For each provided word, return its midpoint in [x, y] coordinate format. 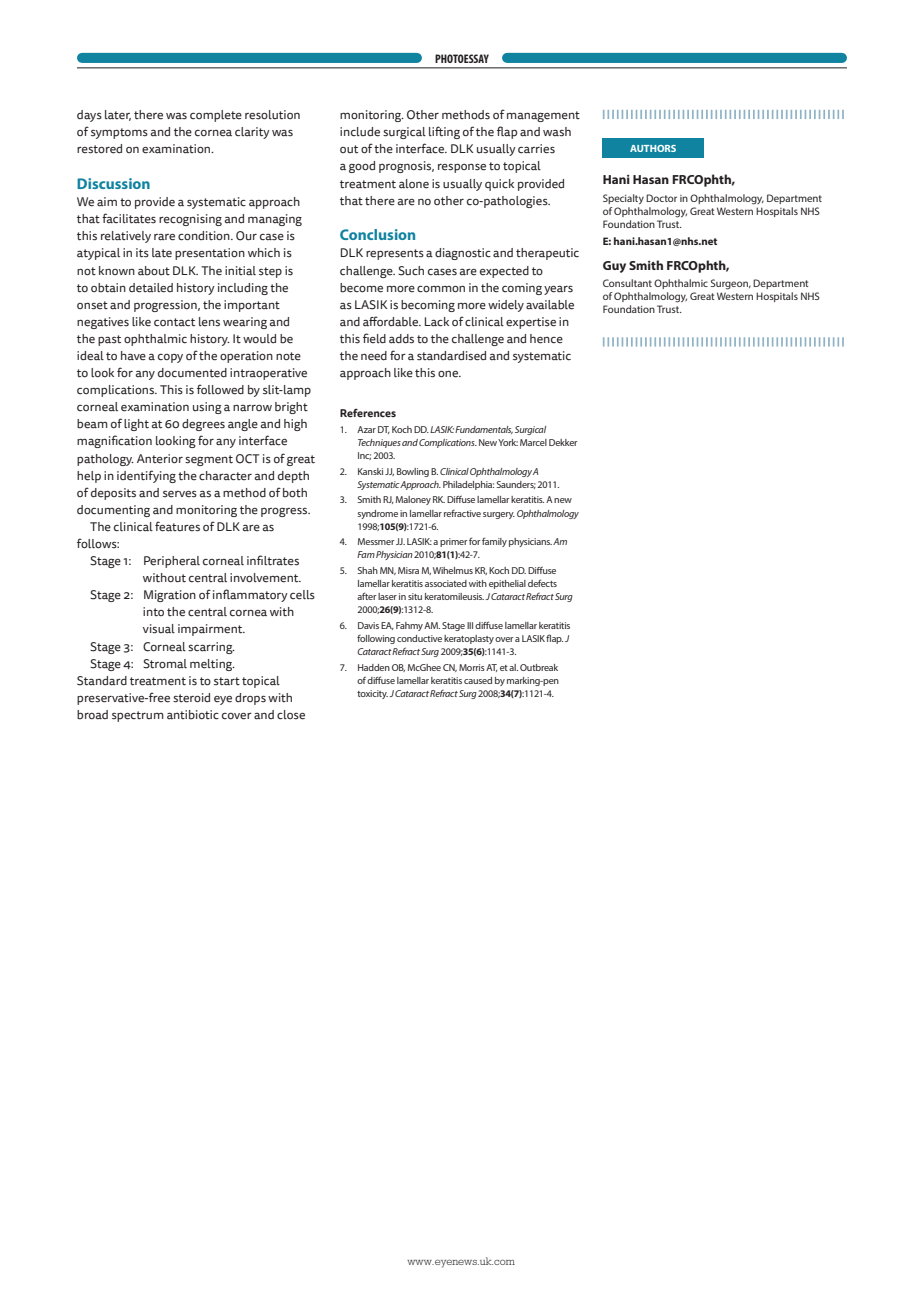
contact [174, 322]
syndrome [378, 514]
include [360, 132]
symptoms [119, 133]
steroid [191, 698]
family [494, 542]
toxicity [372, 694]
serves [180, 494]
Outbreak [539, 667]
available [550, 305]
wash [557, 132]
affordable [391, 321]
